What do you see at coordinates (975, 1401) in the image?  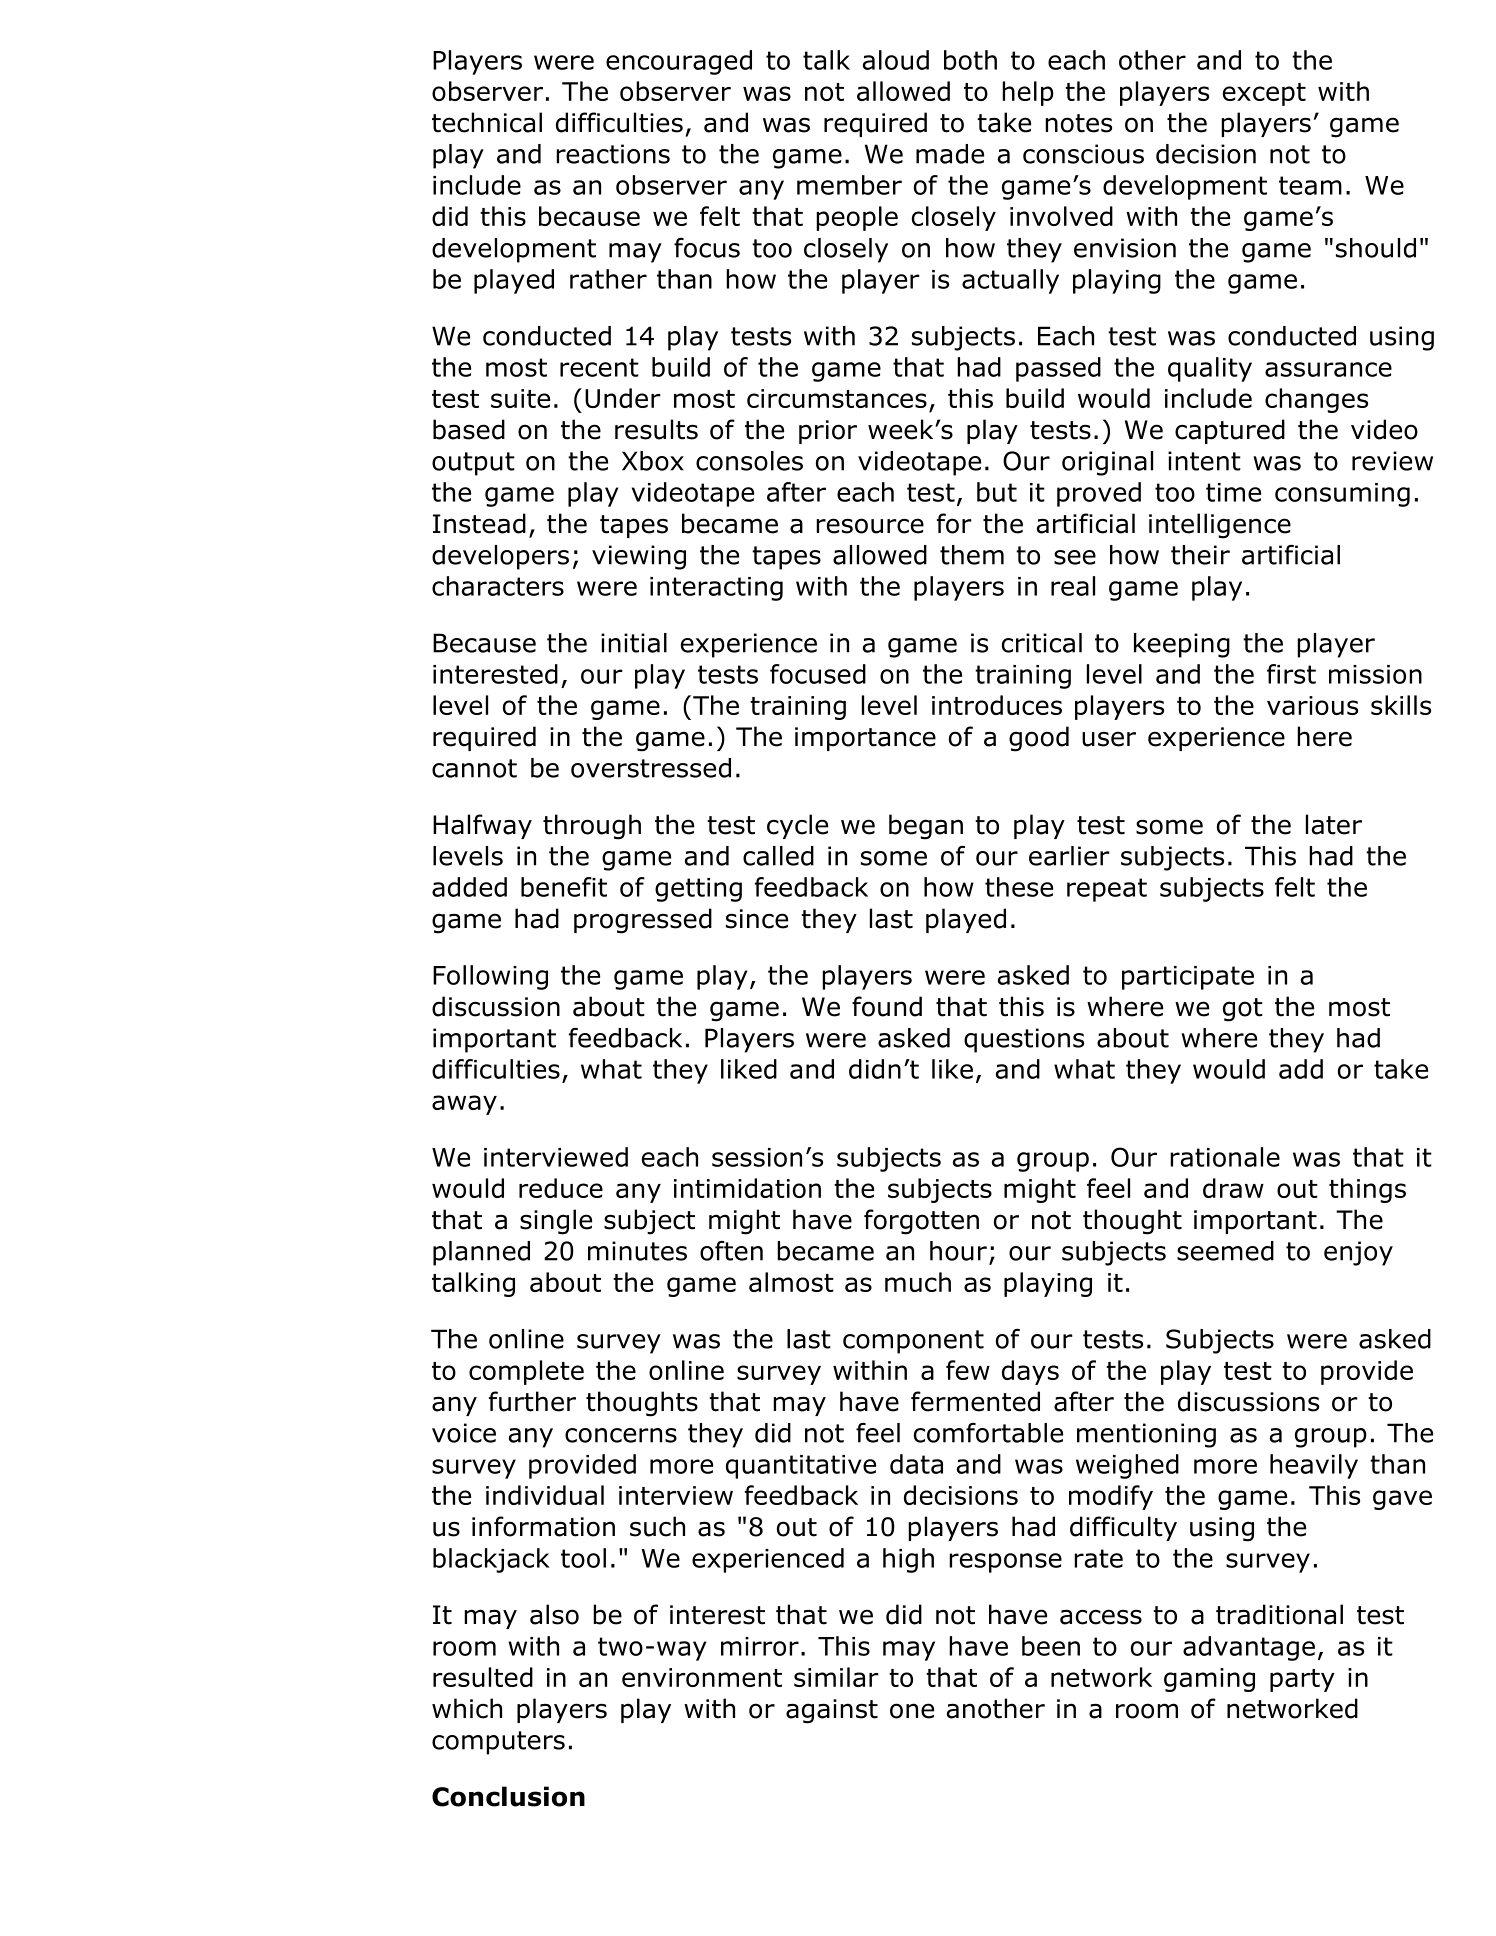 I see `fermented` at bounding box center [975, 1401].
